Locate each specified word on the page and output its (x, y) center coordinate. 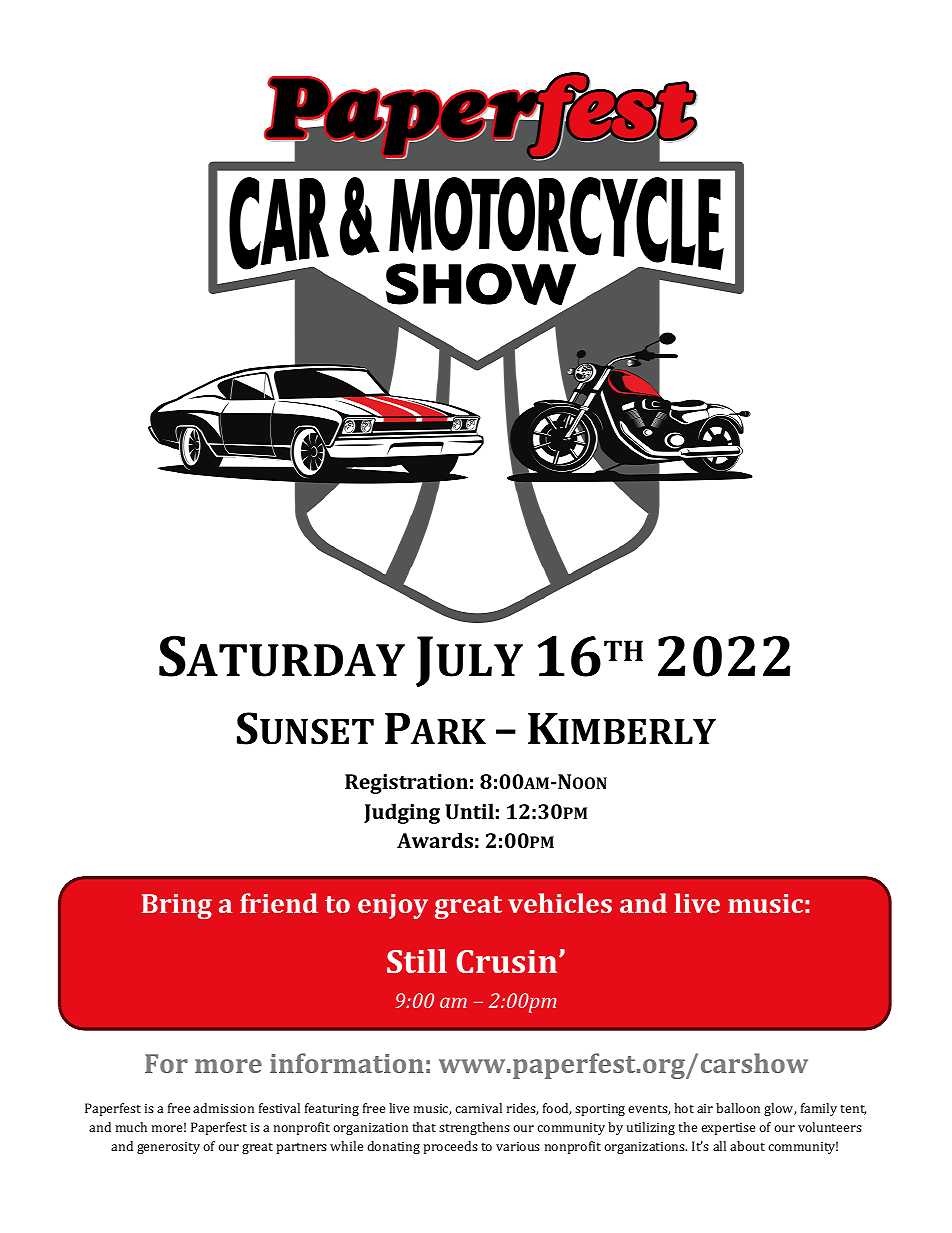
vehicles (560, 903)
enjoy (393, 906)
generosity (168, 1148)
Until (469, 811)
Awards (435, 840)
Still (417, 961)
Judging (402, 813)
